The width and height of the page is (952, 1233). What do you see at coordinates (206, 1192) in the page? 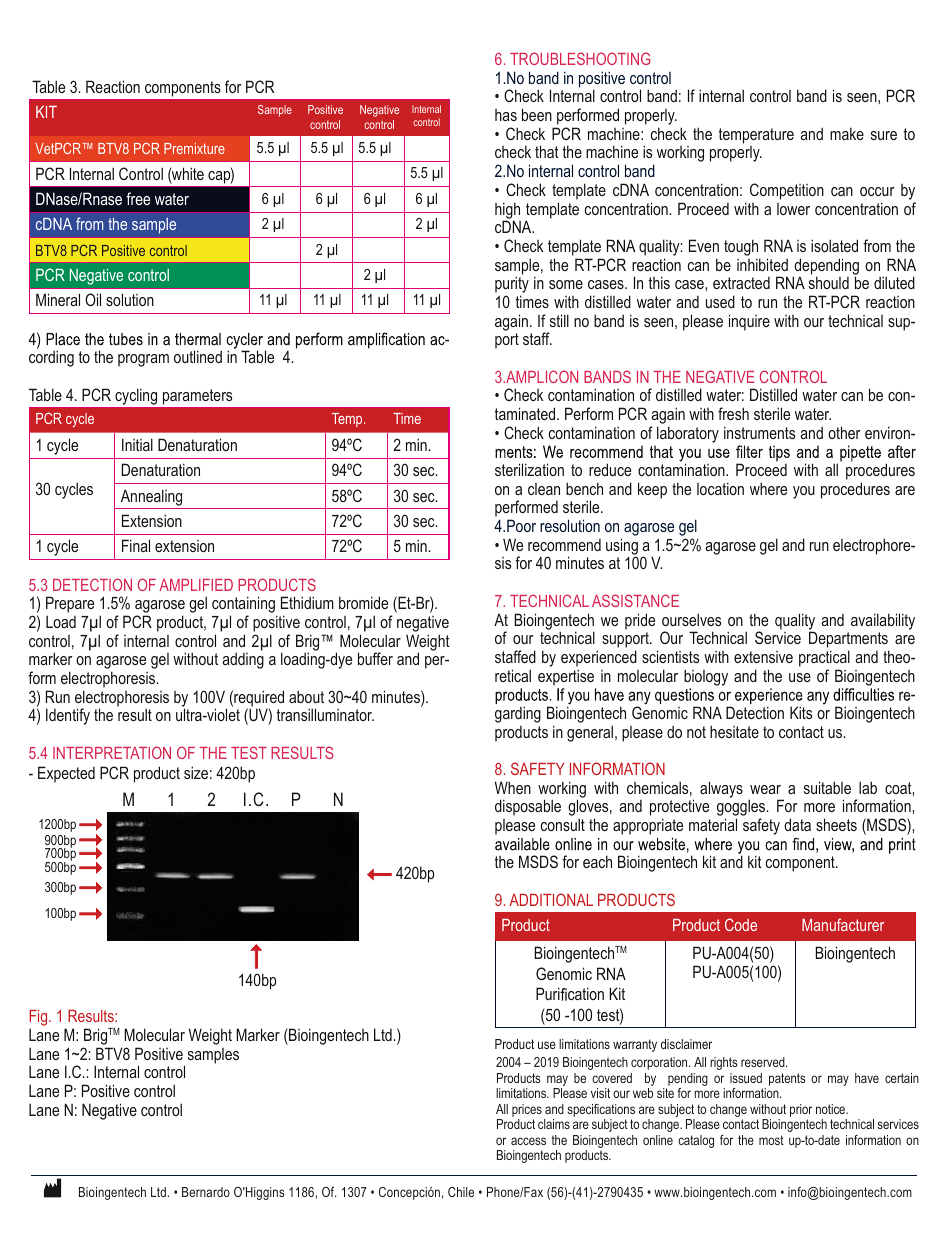
I see `Bernardo` at bounding box center [206, 1192].
